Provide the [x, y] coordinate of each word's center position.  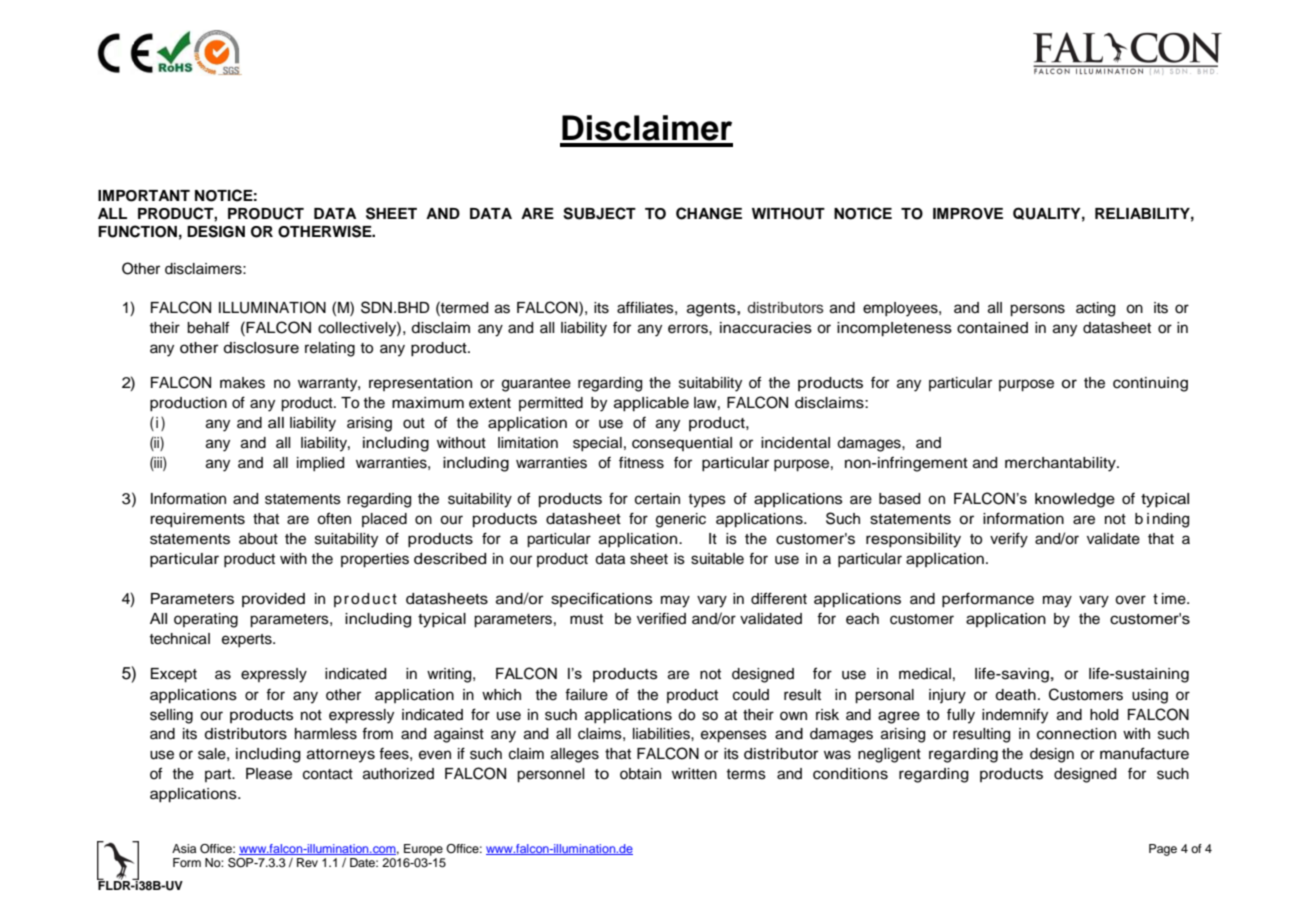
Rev [307, 862]
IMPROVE [968, 214]
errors [689, 329]
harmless [326, 734]
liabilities [662, 734]
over [1130, 600]
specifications [601, 599]
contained [992, 328]
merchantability [1061, 464]
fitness [641, 462]
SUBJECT [599, 213]
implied [320, 464]
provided [273, 600]
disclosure [261, 348]
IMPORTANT [144, 196]
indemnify [1015, 716]
